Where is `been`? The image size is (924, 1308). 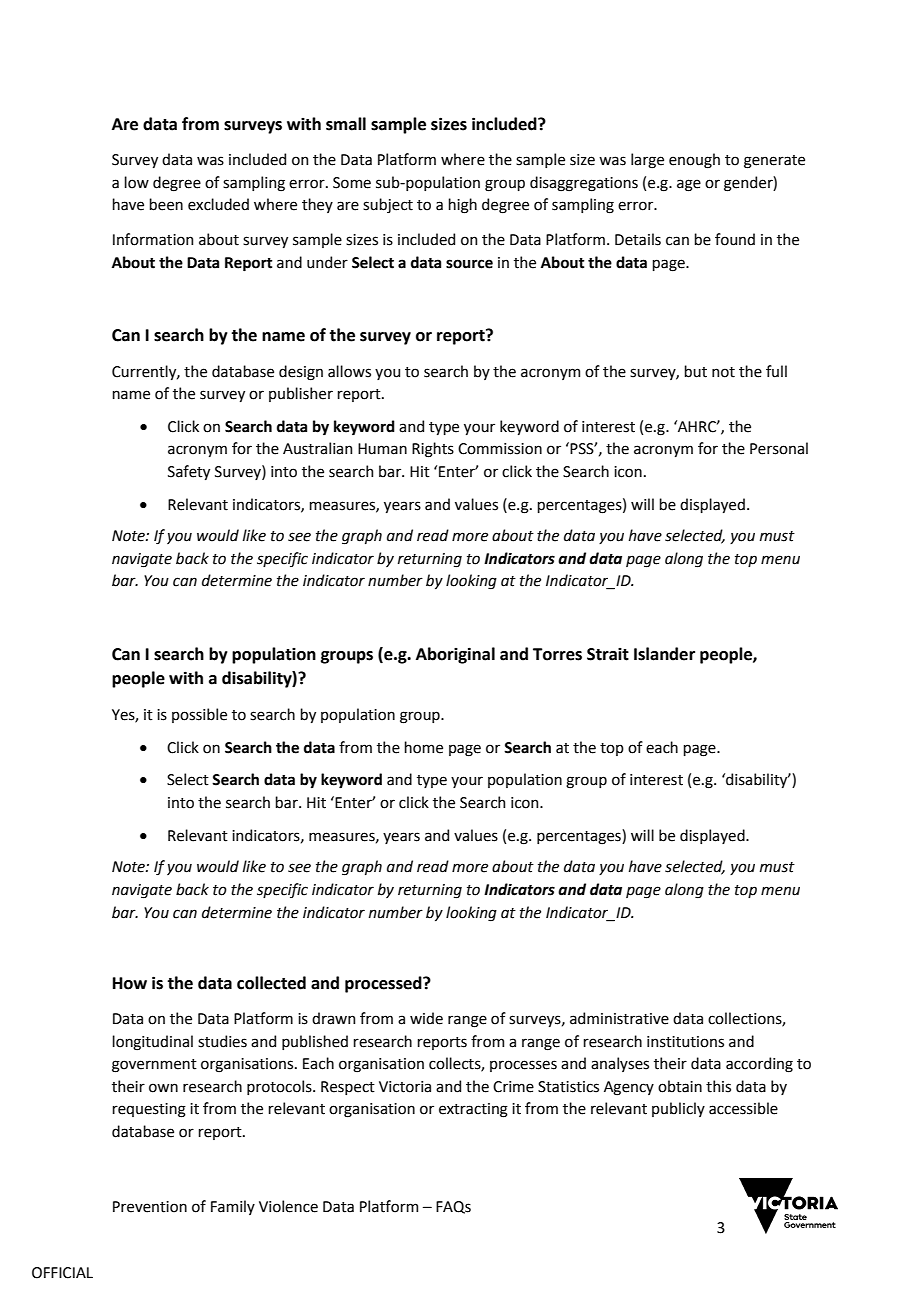
been is located at coordinates (166, 204).
